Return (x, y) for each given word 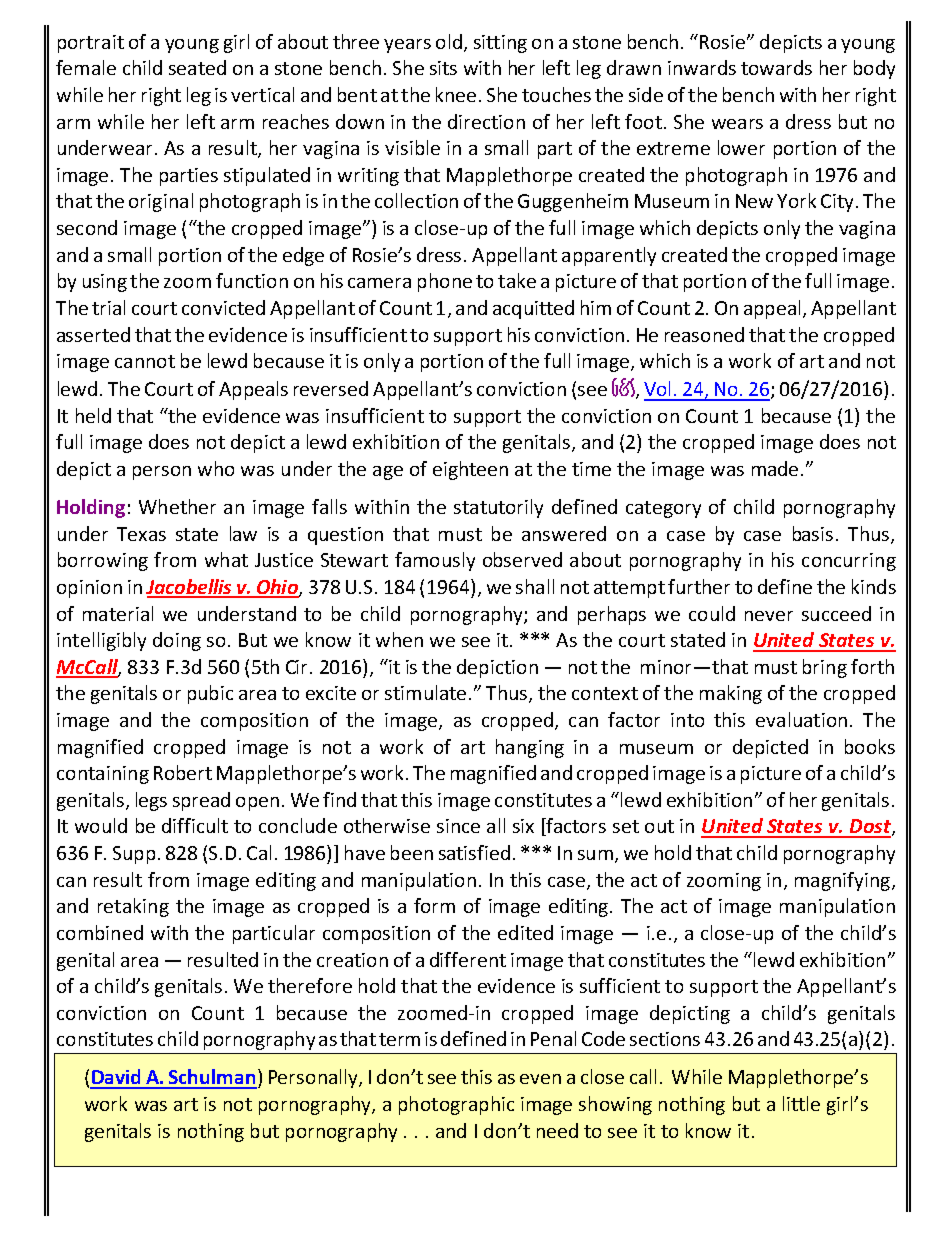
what (226, 559)
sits (443, 68)
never (769, 616)
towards (776, 67)
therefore (310, 985)
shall (535, 586)
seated (197, 67)
